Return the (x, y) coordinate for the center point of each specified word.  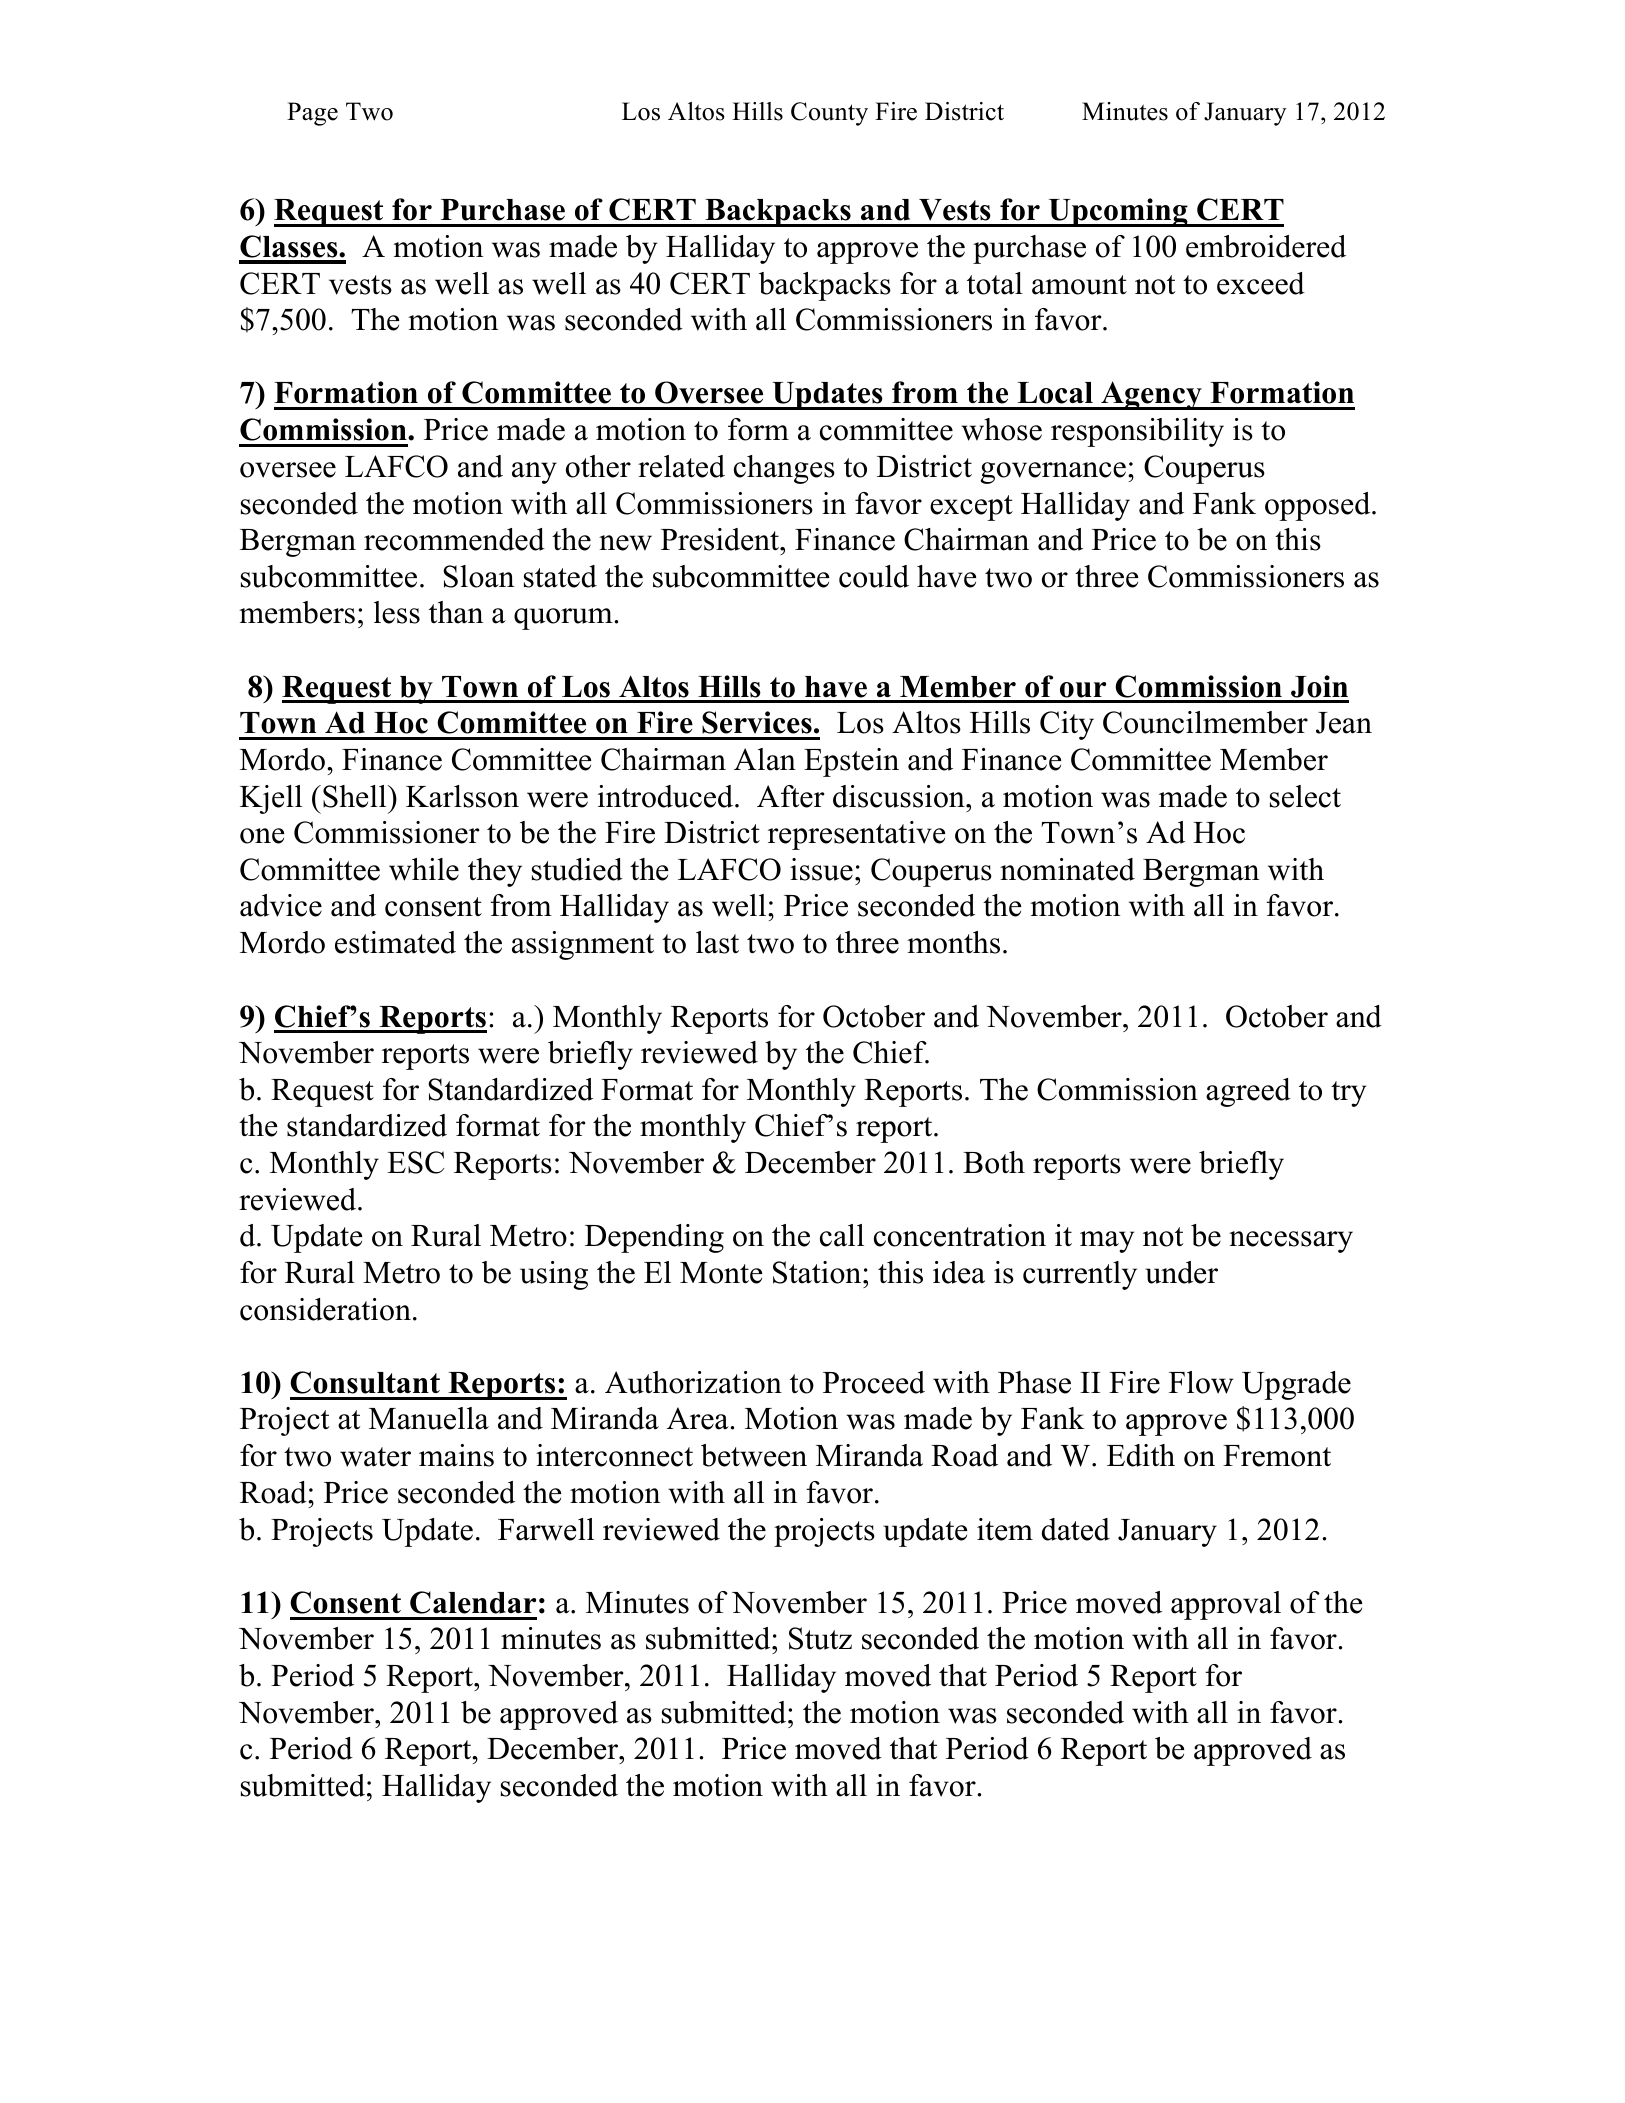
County (829, 114)
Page (312, 114)
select (1305, 796)
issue (821, 869)
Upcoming (1118, 212)
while (424, 869)
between (754, 1455)
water (375, 1457)
